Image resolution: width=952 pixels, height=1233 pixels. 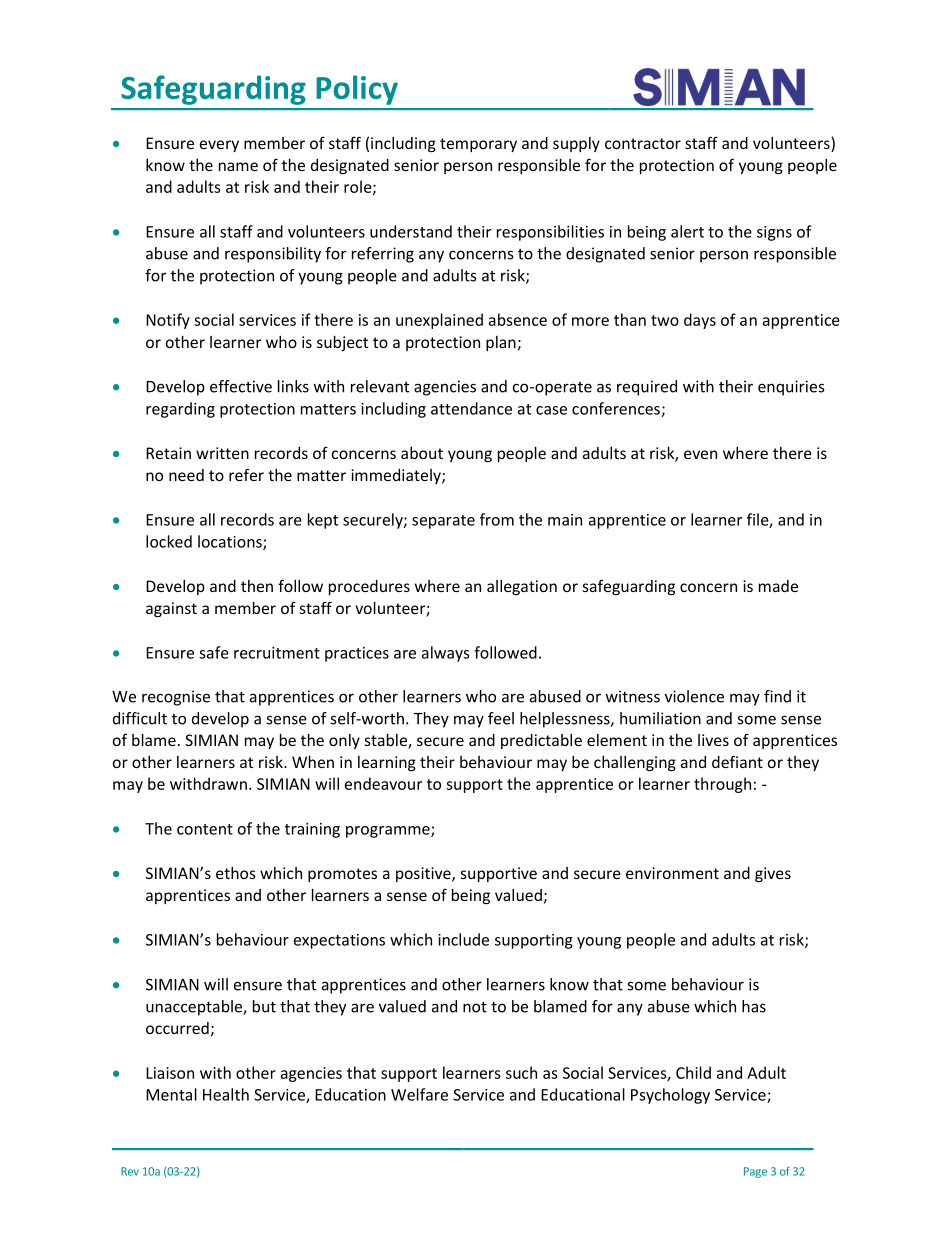 I want to click on attendance, so click(x=471, y=408).
